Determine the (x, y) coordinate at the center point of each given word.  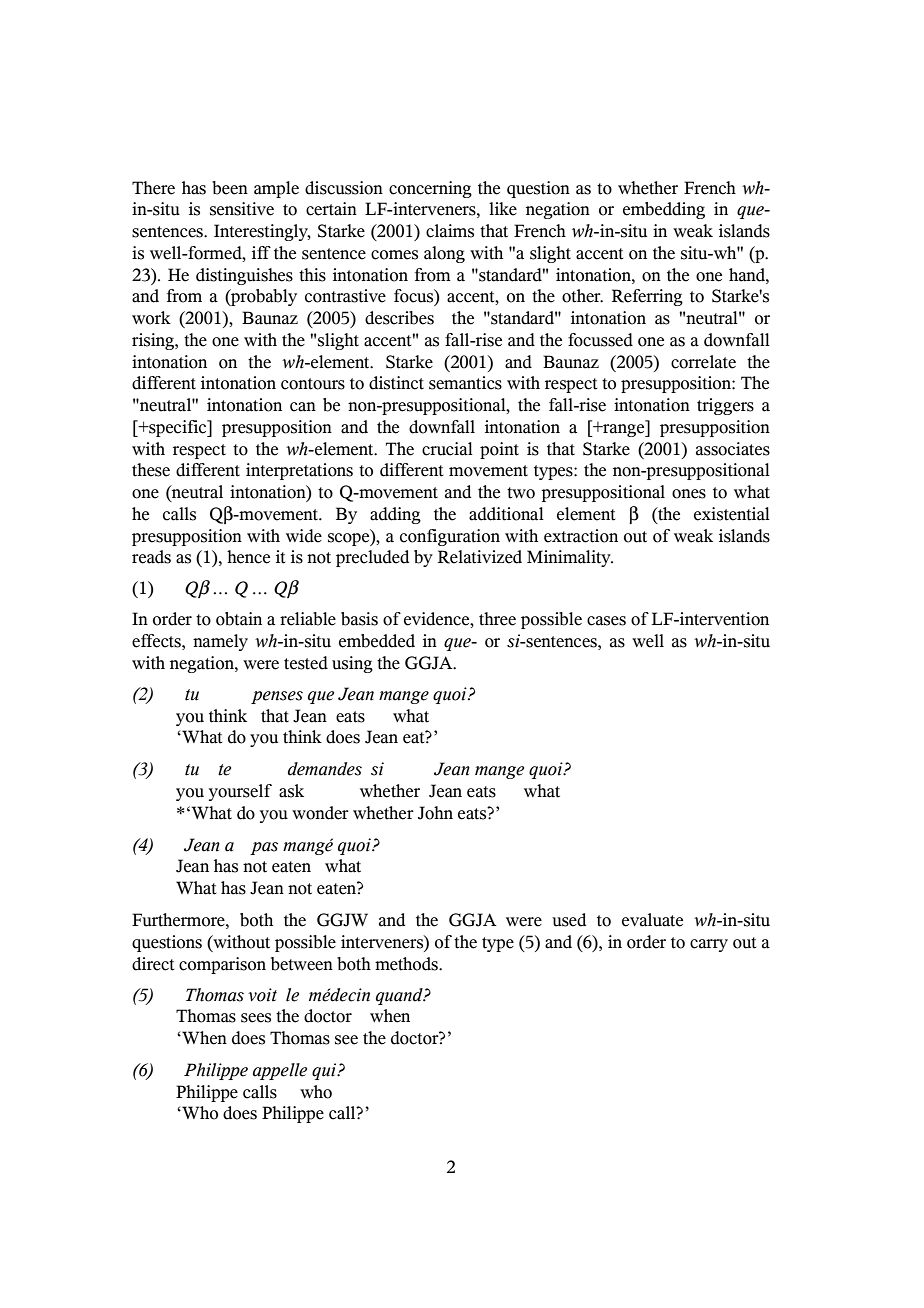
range (624, 430)
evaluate (652, 920)
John (435, 813)
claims (450, 231)
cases (606, 621)
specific (178, 428)
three (497, 619)
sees (256, 1018)
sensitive (242, 209)
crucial (447, 449)
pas (264, 848)
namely (220, 642)
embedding (664, 210)
